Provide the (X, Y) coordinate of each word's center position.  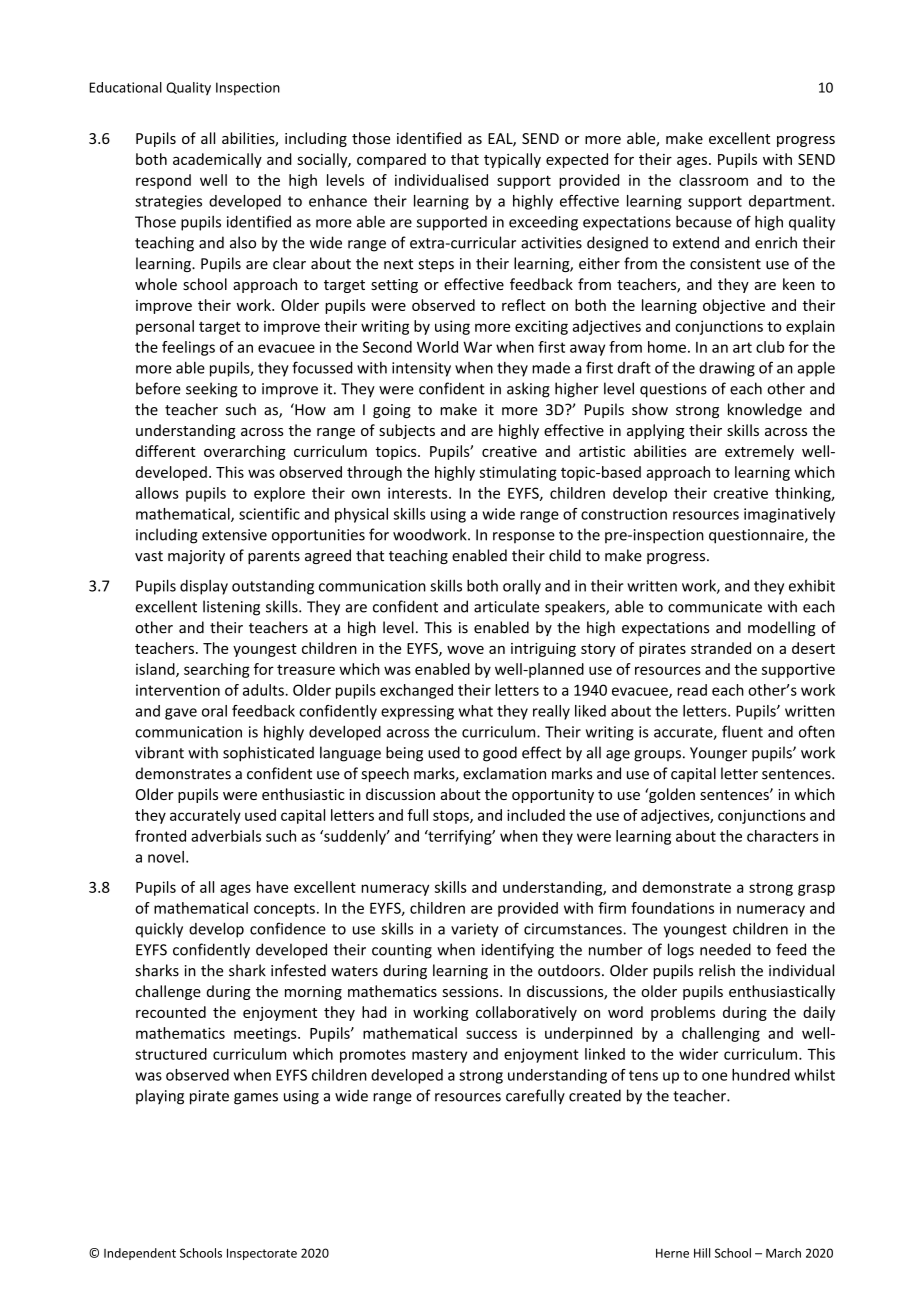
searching (217, 670)
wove (465, 649)
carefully (535, 1096)
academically (217, 160)
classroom (713, 180)
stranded (721, 648)
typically (512, 160)
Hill (702, 1253)
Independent (140, 1254)
